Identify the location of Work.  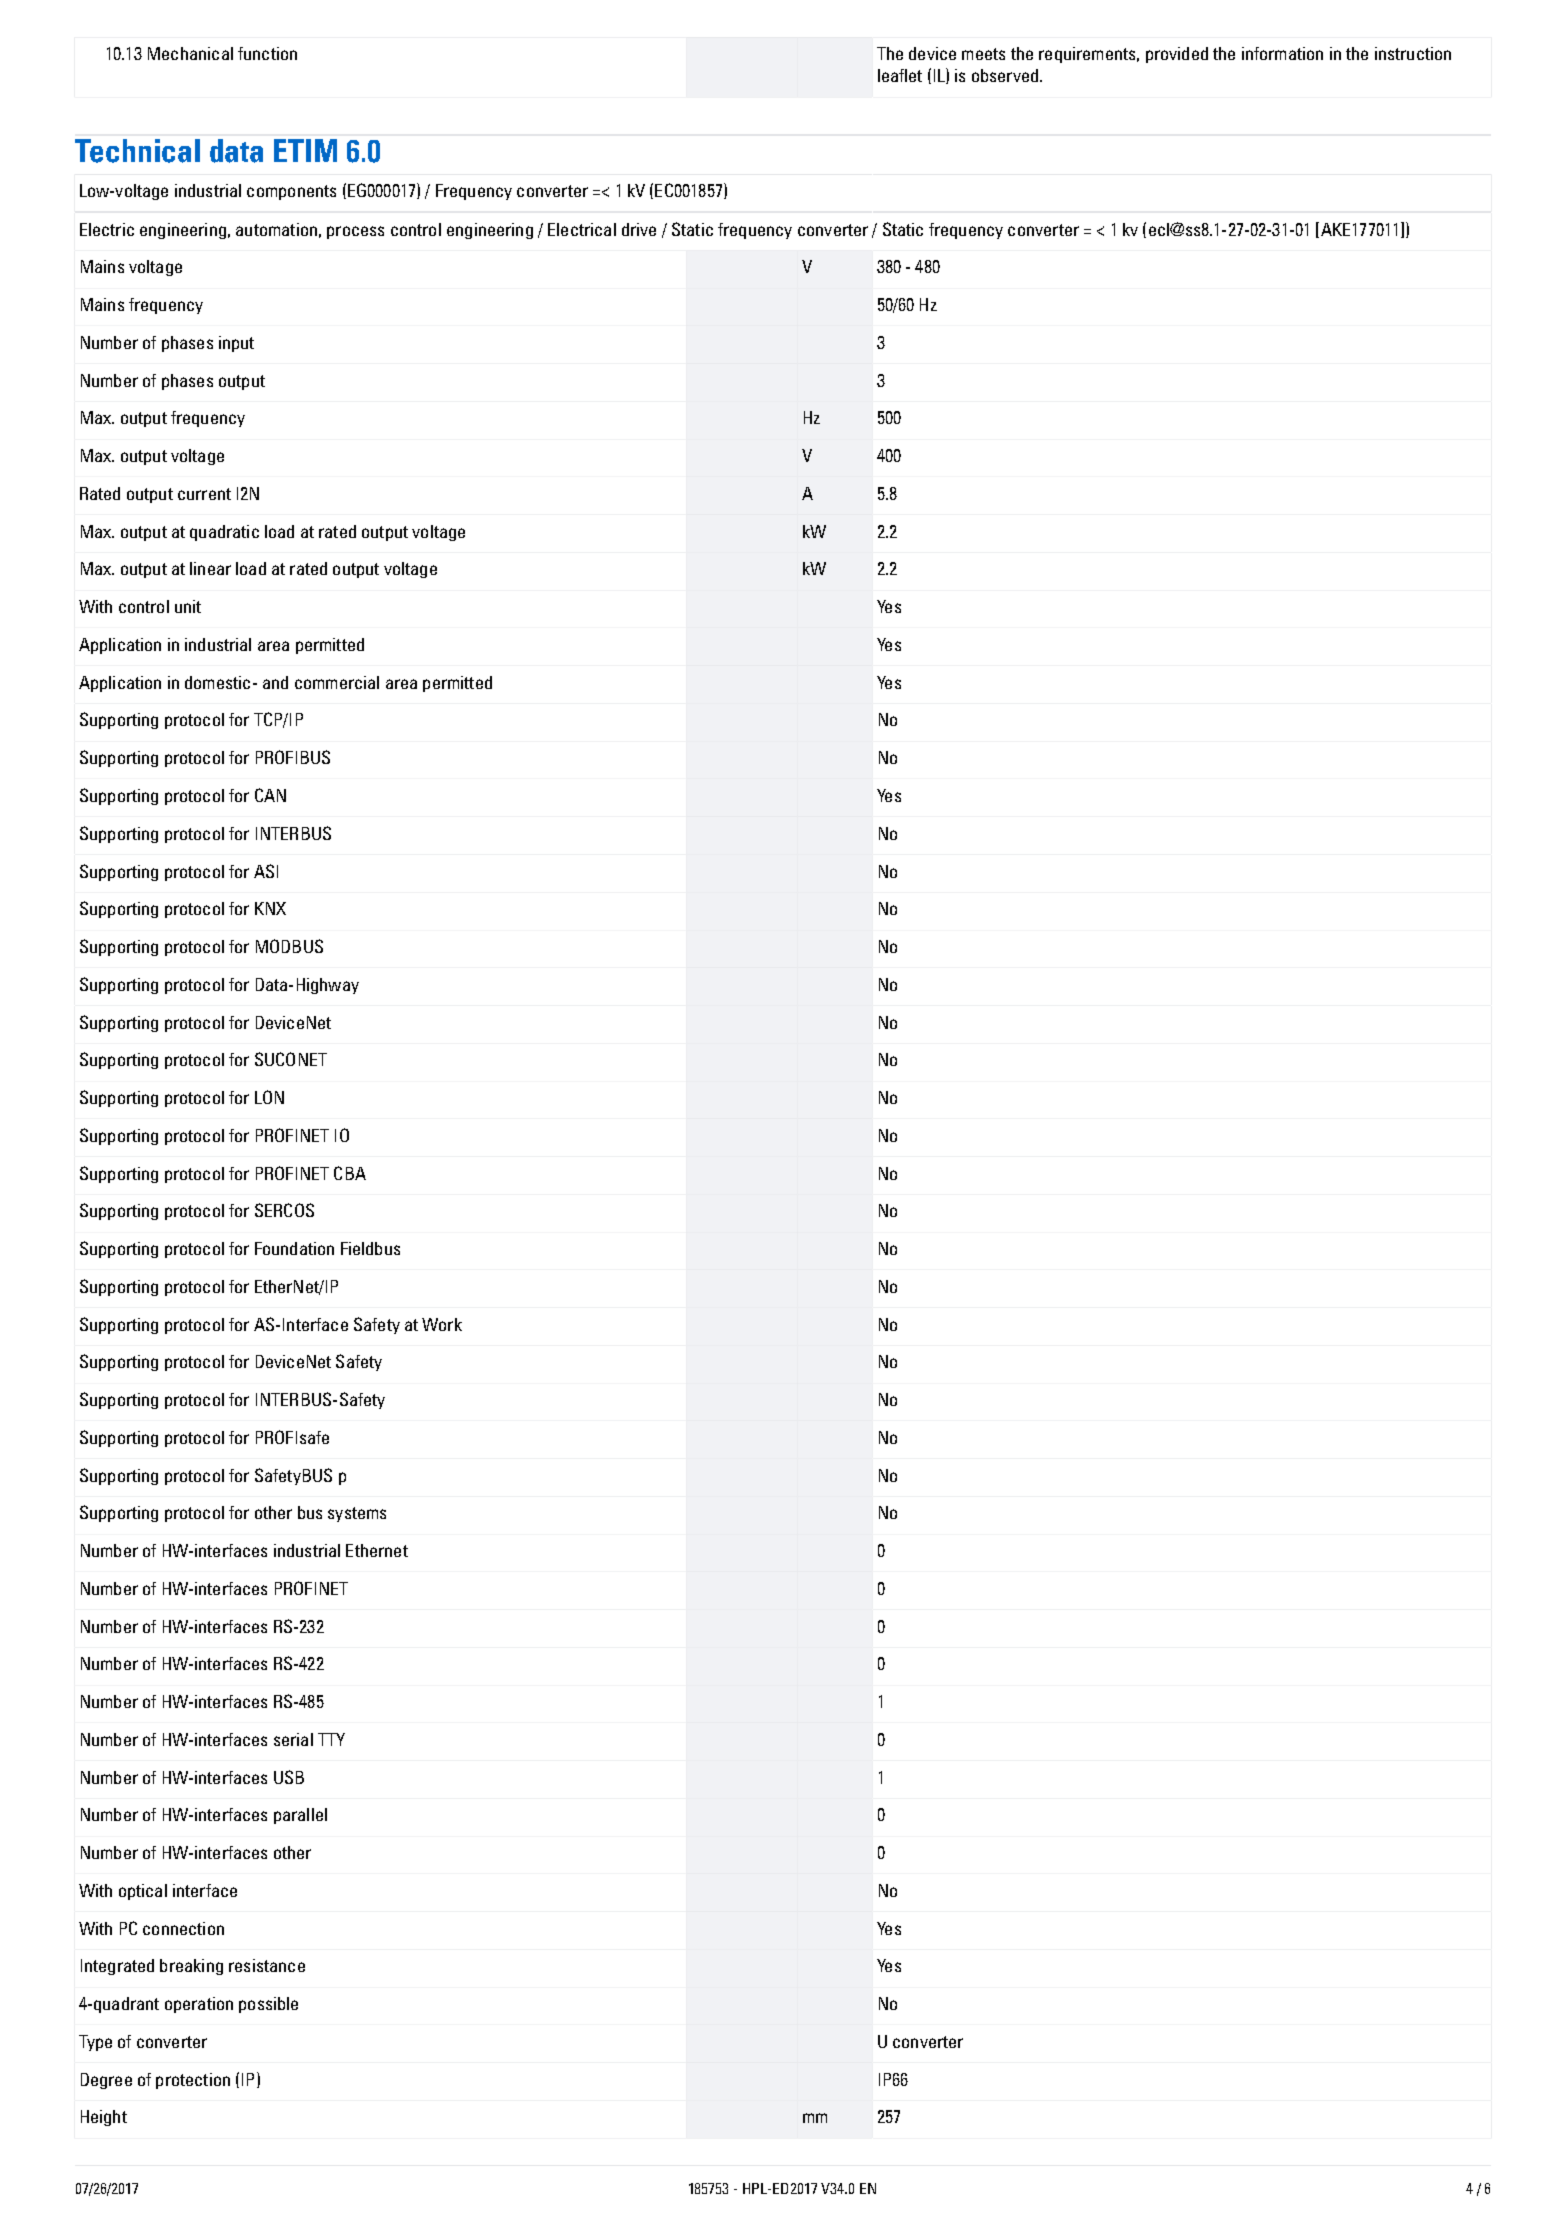
(442, 1324).
